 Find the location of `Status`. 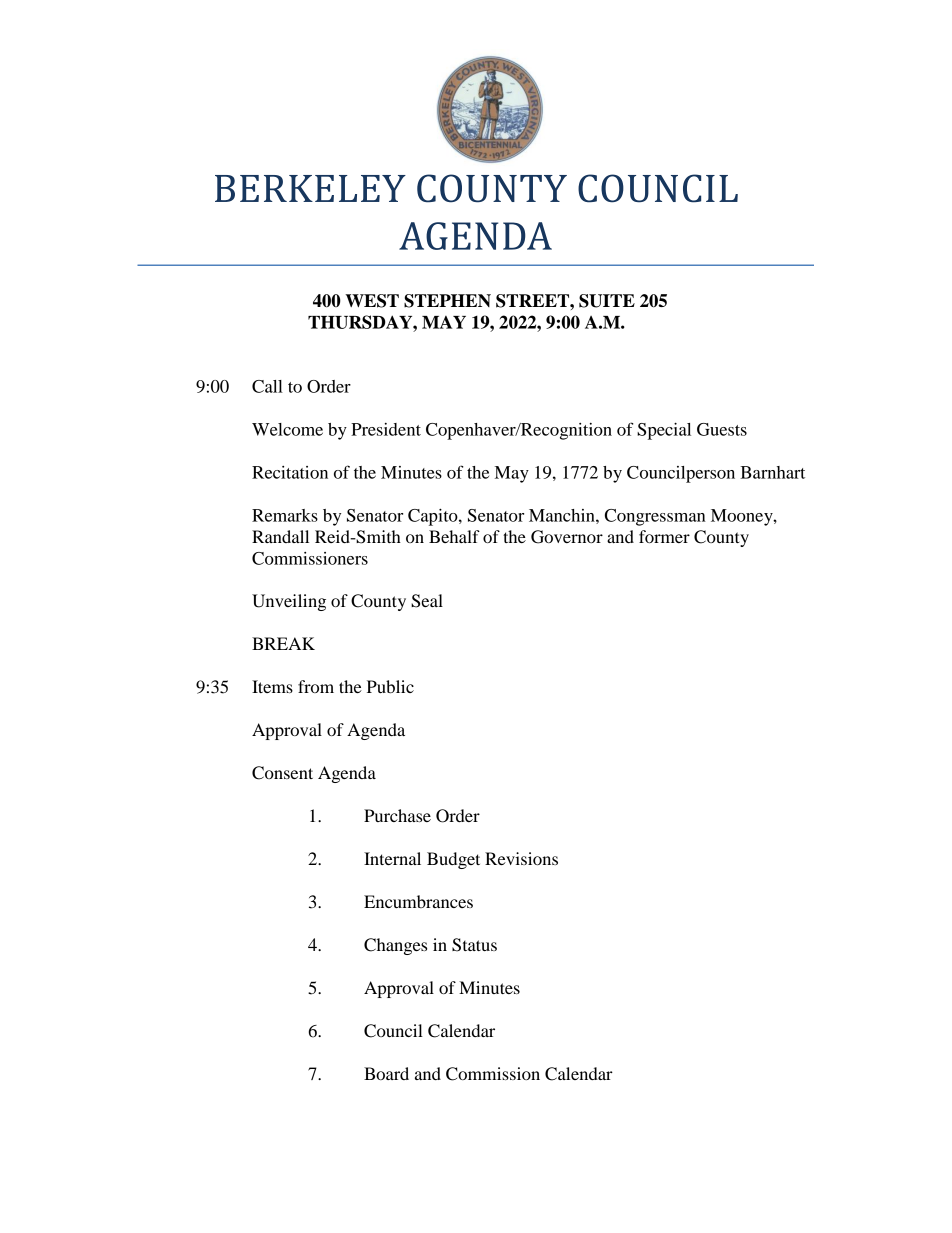

Status is located at coordinates (474, 945).
